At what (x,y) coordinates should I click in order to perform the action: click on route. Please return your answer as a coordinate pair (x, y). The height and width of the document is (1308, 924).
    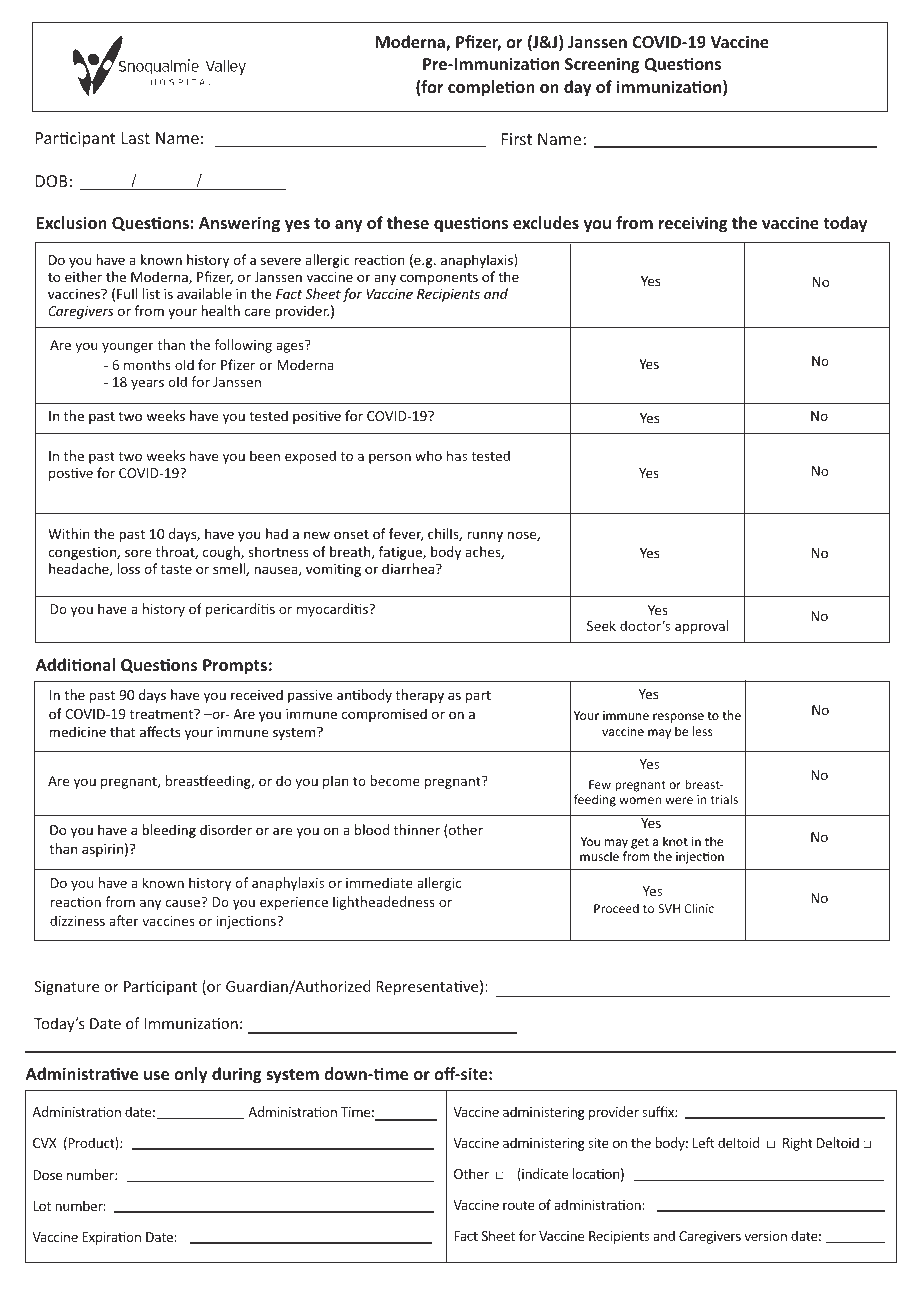
    Looking at the image, I should click on (519, 1205).
